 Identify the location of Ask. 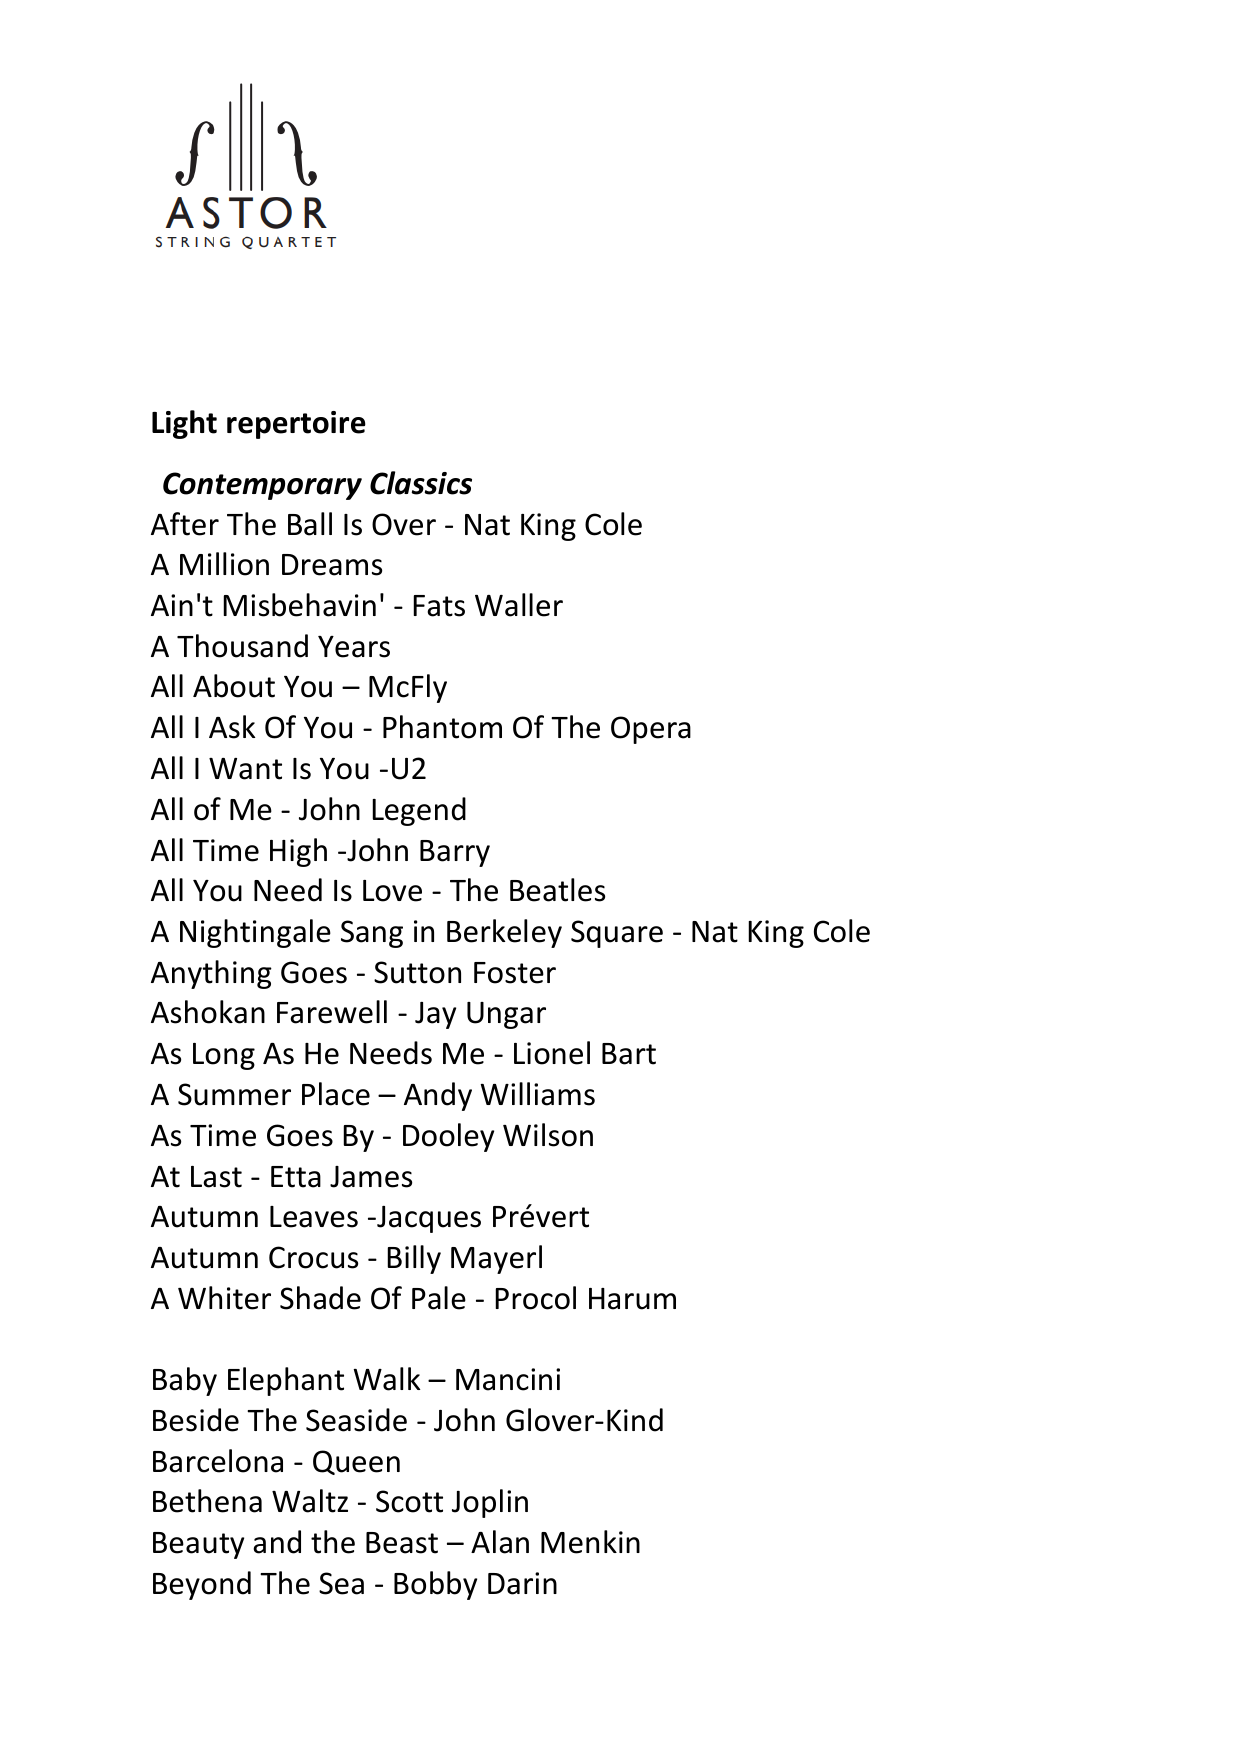
(232, 727).
